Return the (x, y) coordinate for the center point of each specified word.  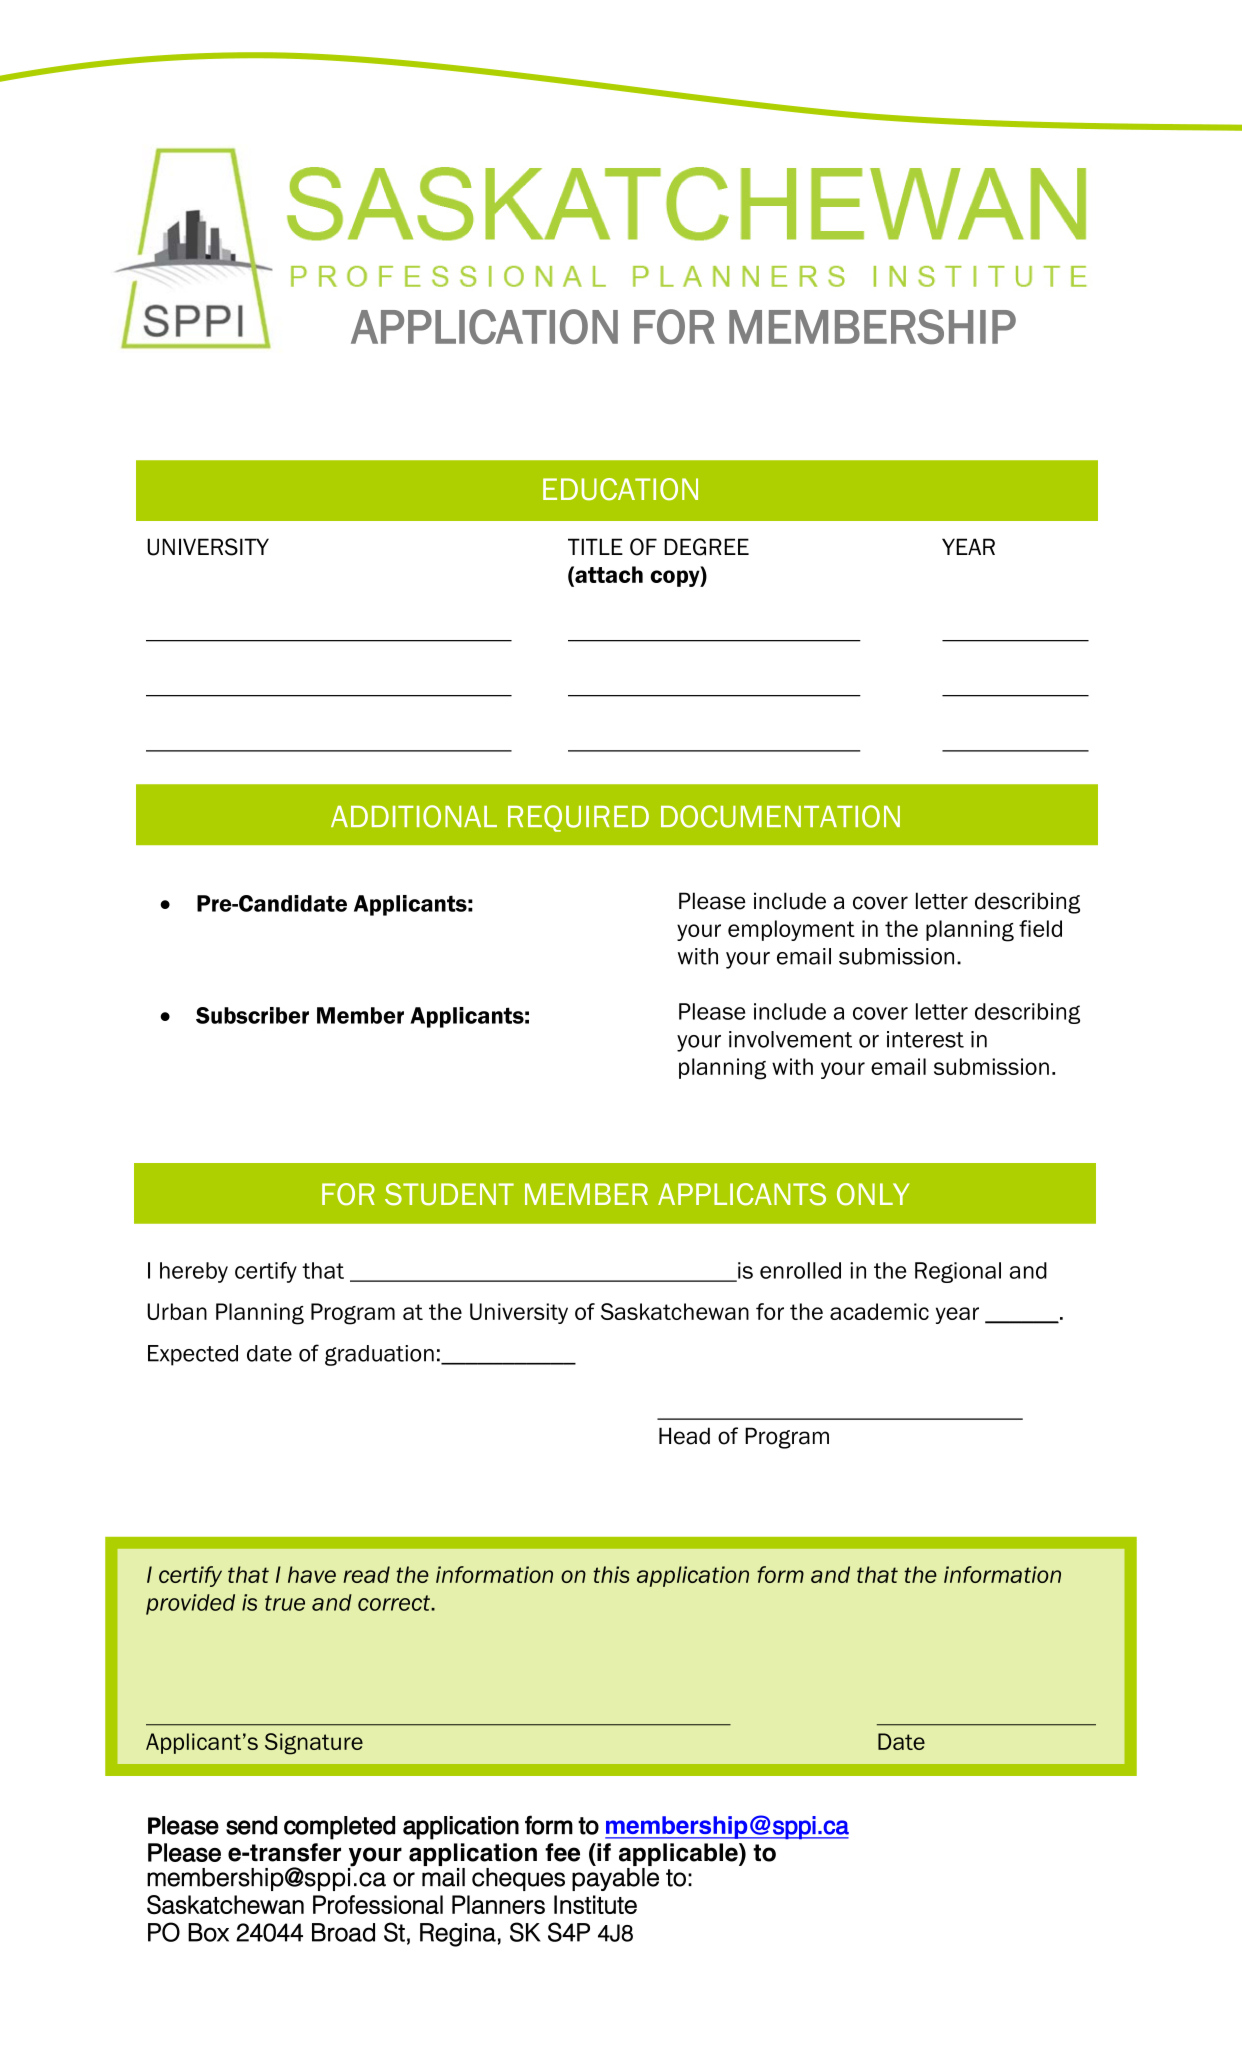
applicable (679, 1856)
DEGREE (706, 547)
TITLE (595, 546)
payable (615, 1879)
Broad (343, 1932)
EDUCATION (620, 489)
